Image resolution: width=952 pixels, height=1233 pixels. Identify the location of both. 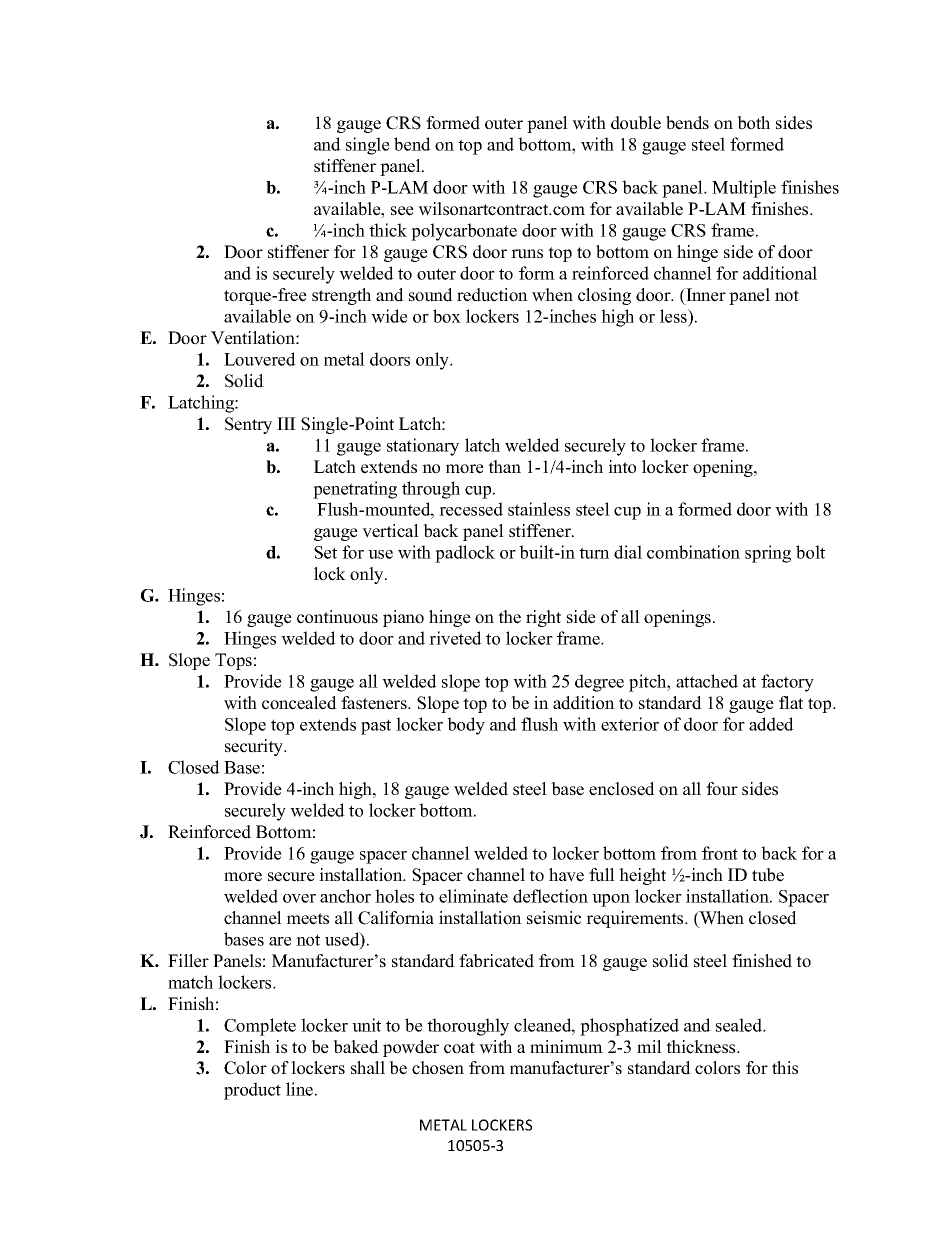
(753, 123).
